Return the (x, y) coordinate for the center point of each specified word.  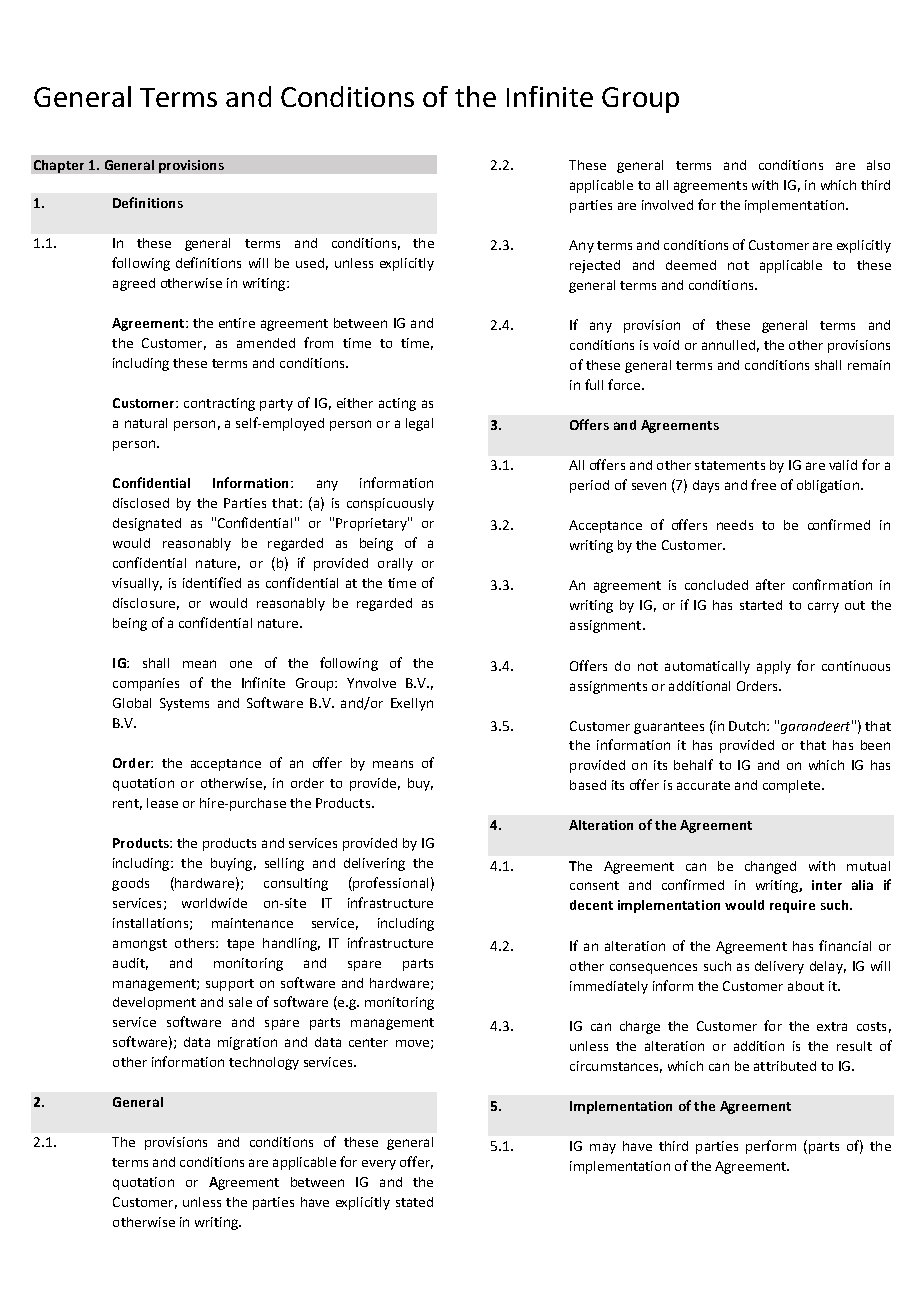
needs (735, 525)
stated (414, 1202)
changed (770, 867)
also (878, 165)
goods (130, 884)
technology (264, 1063)
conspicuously (390, 504)
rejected (595, 266)
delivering (374, 864)
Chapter (59, 166)
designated (147, 524)
